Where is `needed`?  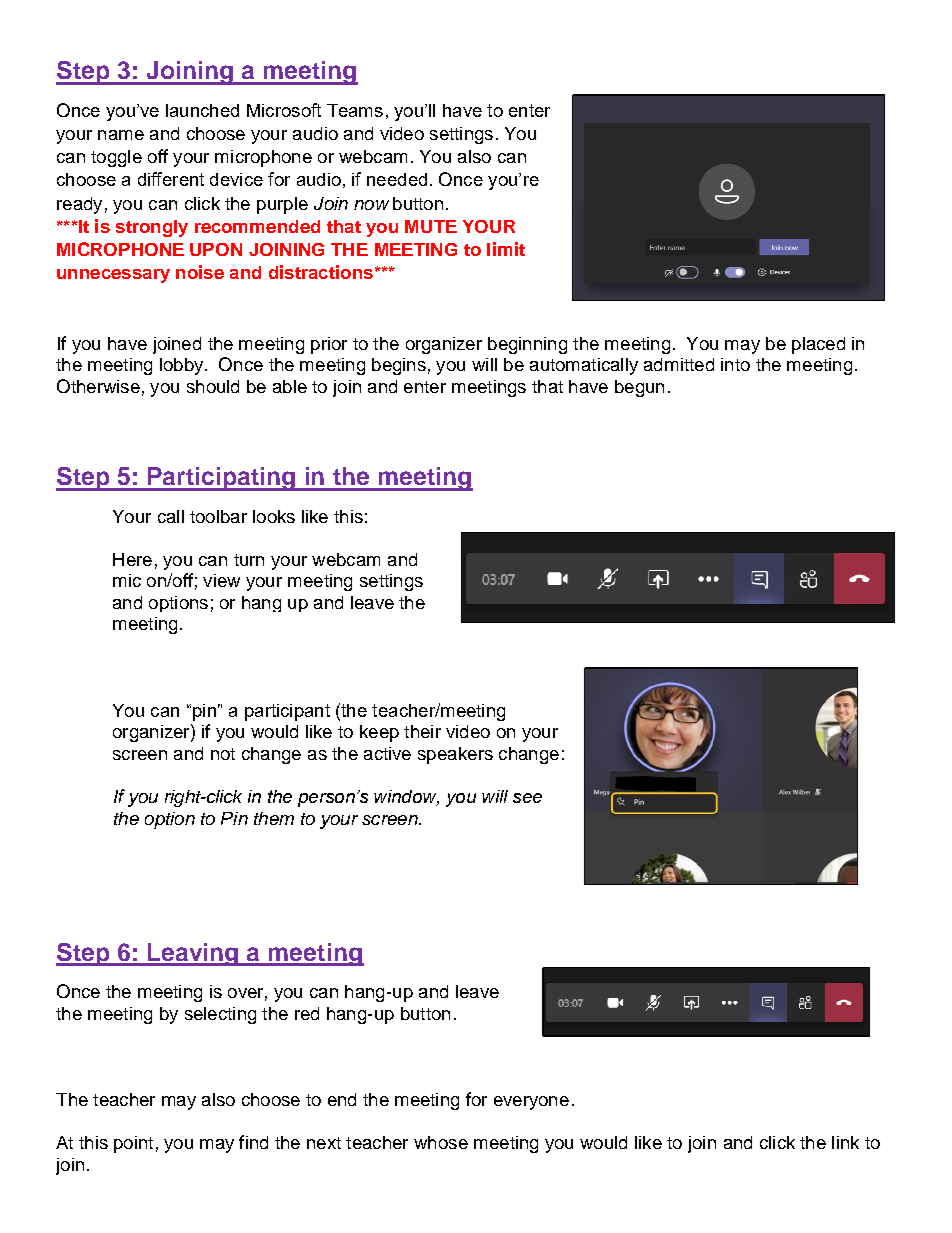 needed is located at coordinates (397, 179).
